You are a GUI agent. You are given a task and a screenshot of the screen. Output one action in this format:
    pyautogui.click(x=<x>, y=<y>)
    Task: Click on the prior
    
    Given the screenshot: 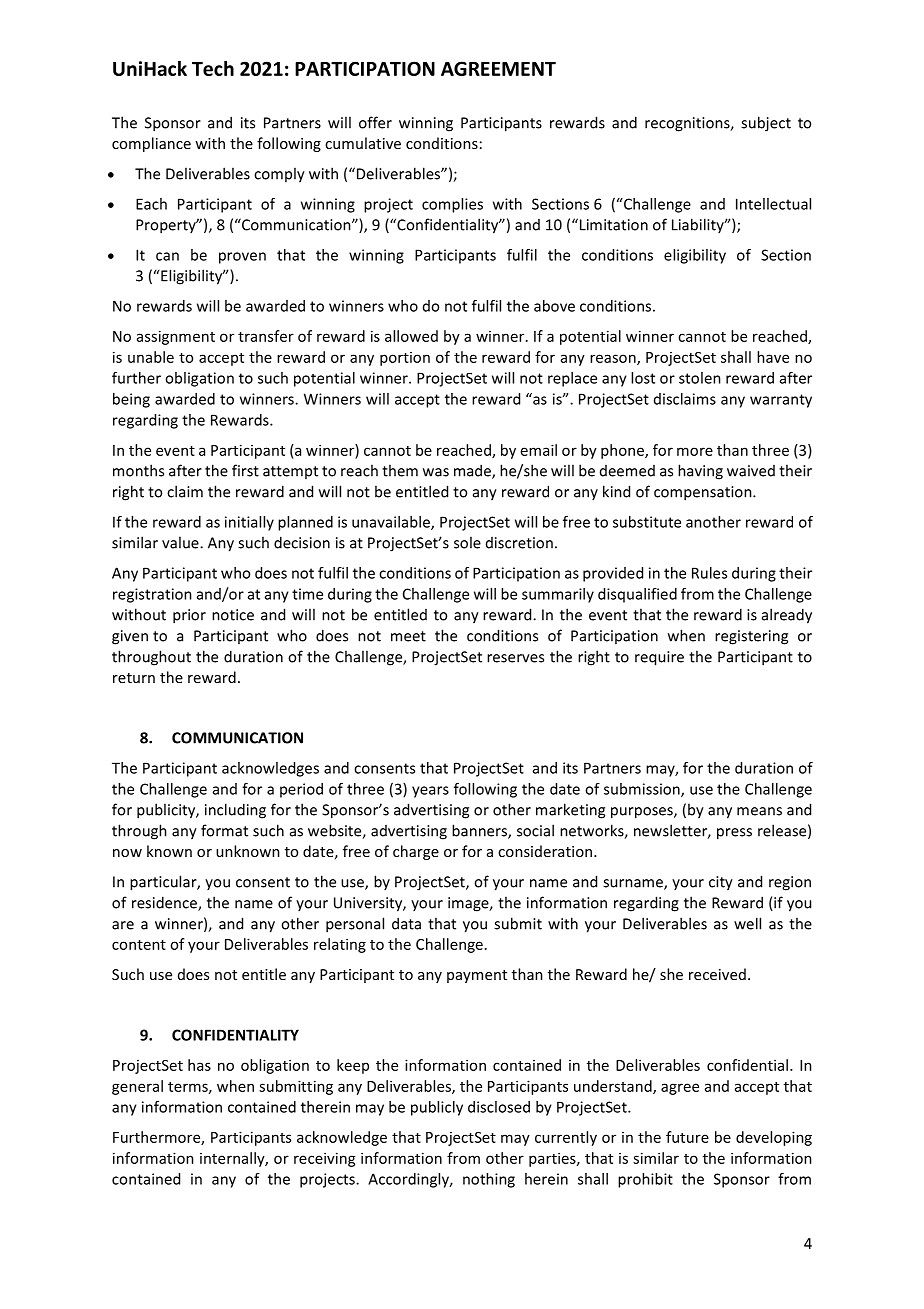 What is the action you would take?
    pyautogui.click(x=189, y=616)
